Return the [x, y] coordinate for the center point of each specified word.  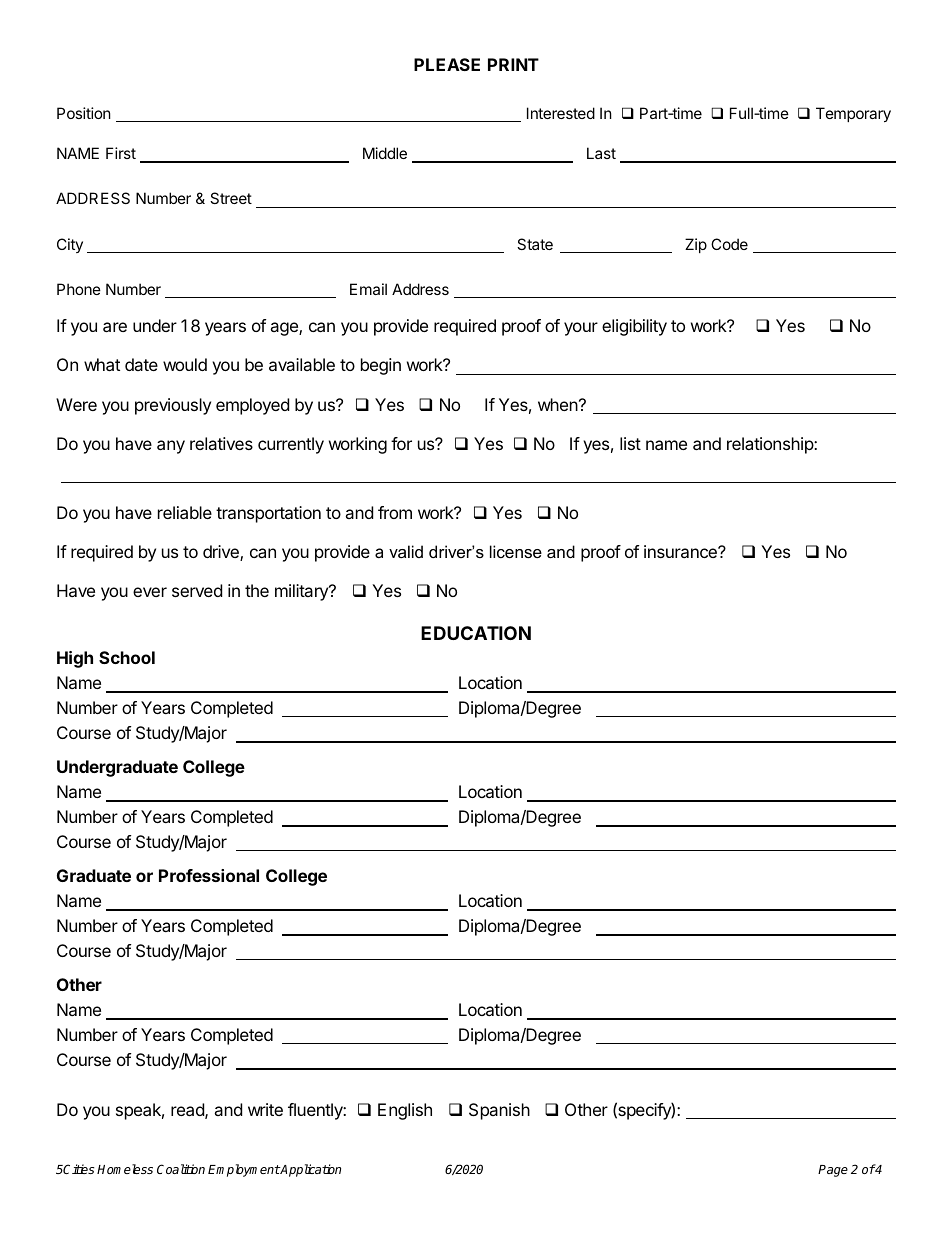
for [401, 443]
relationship [771, 445]
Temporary [853, 114]
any [171, 447]
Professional [209, 875]
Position [84, 113]
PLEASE [447, 64]
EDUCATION [476, 633]
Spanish [499, 1111]
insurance [681, 551]
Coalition [181, 1169]
